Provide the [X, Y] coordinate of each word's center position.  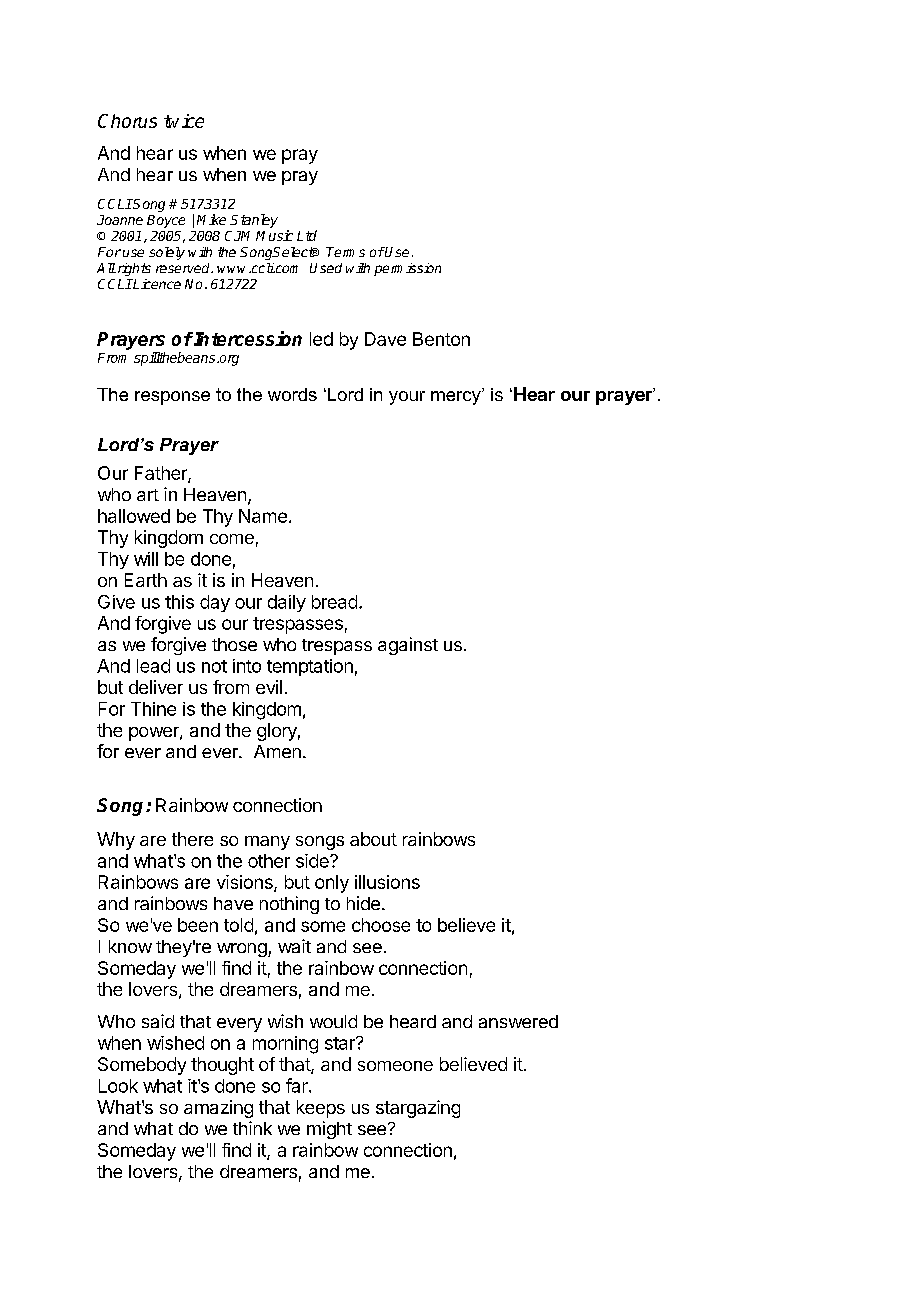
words [292, 394]
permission [407, 269]
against [408, 646]
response [172, 398]
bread [334, 602]
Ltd [307, 235]
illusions [387, 882]
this [179, 602]
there [192, 839]
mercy [457, 398]
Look [118, 1086]
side [313, 861]
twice [184, 121]
